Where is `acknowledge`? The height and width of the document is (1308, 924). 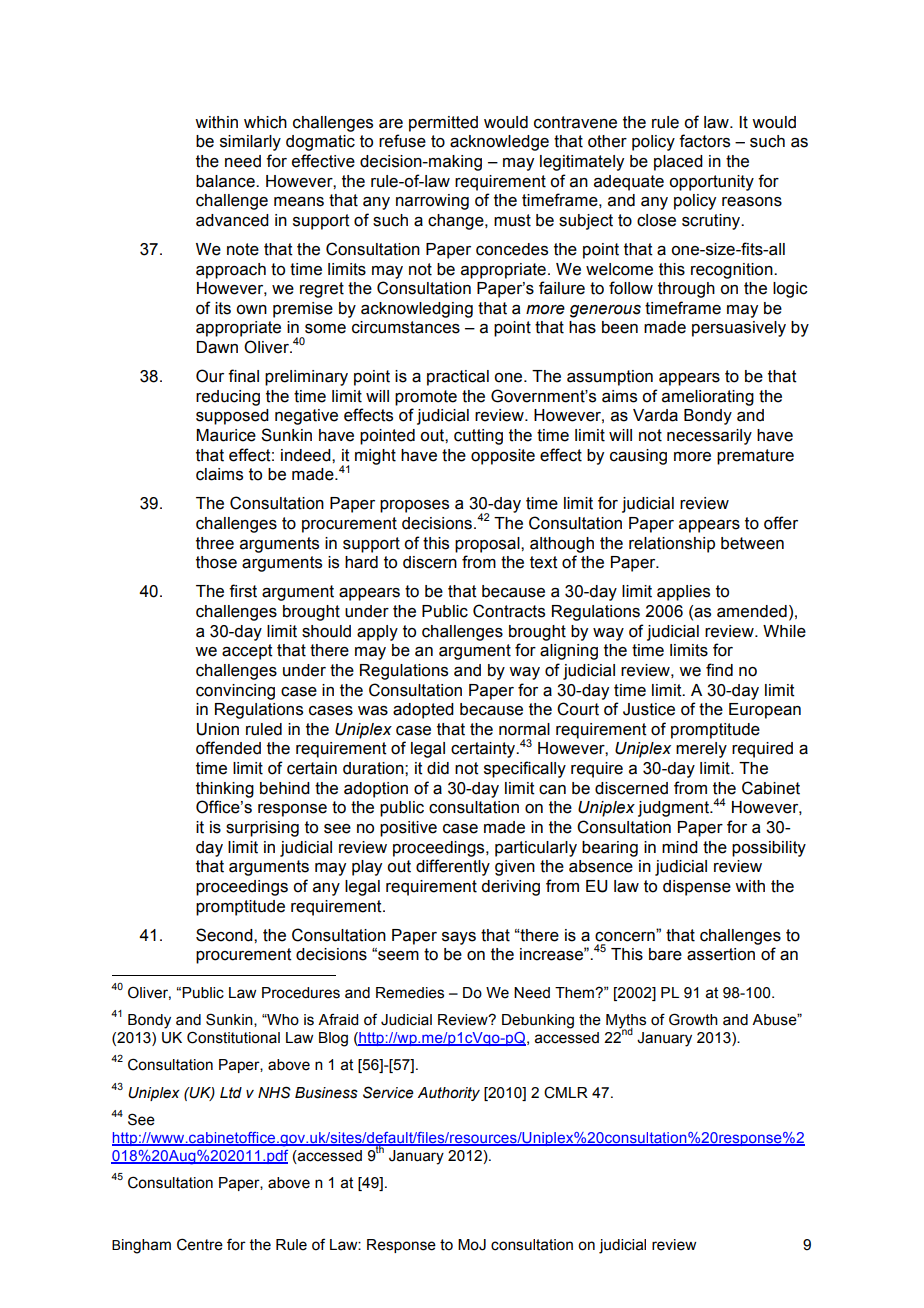 acknowledge is located at coordinates (499, 143).
